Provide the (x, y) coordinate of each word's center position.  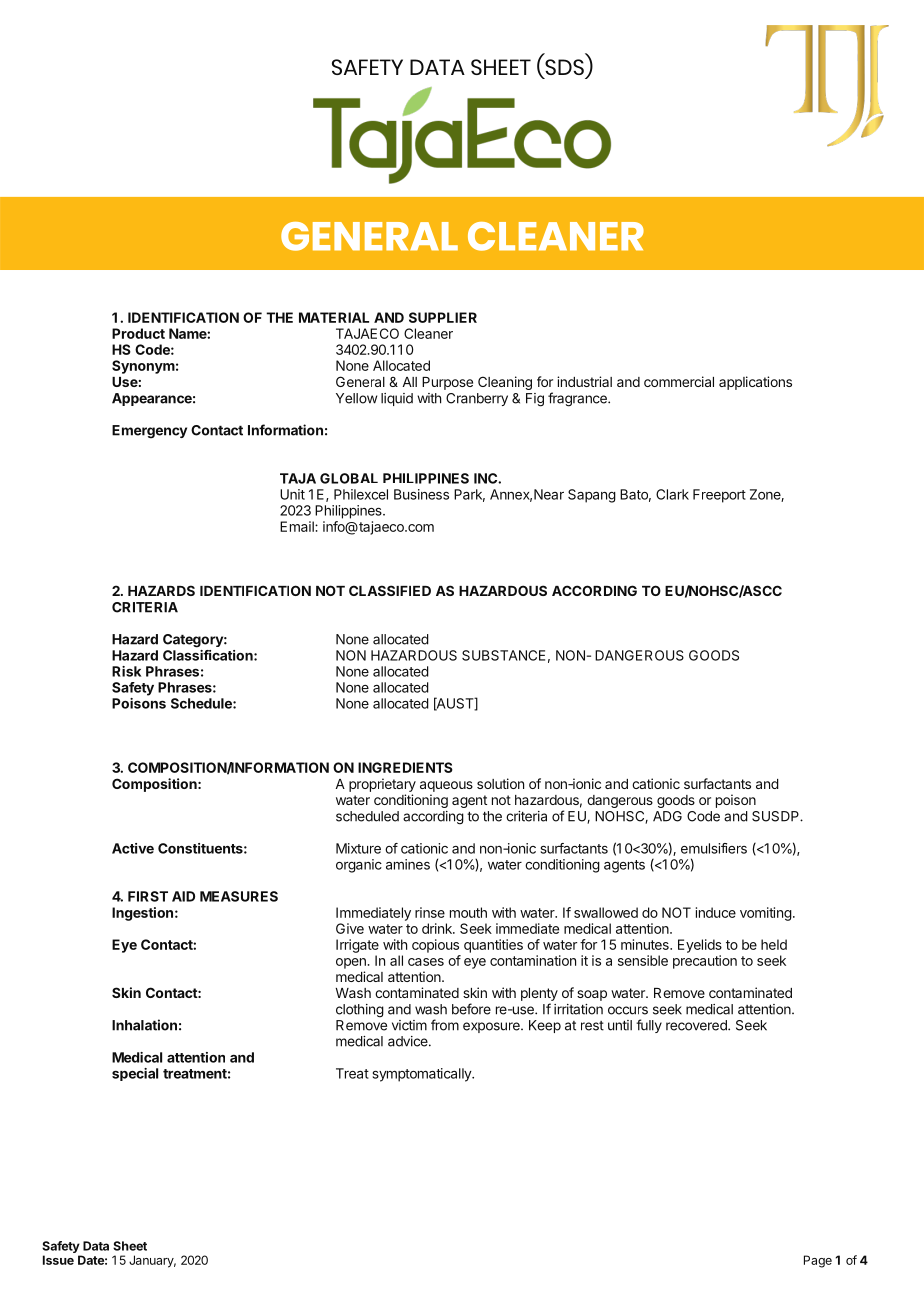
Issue (58, 1260)
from (445, 1025)
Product (138, 333)
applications (755, 383)
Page (818, 1261)
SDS (563, 68)
